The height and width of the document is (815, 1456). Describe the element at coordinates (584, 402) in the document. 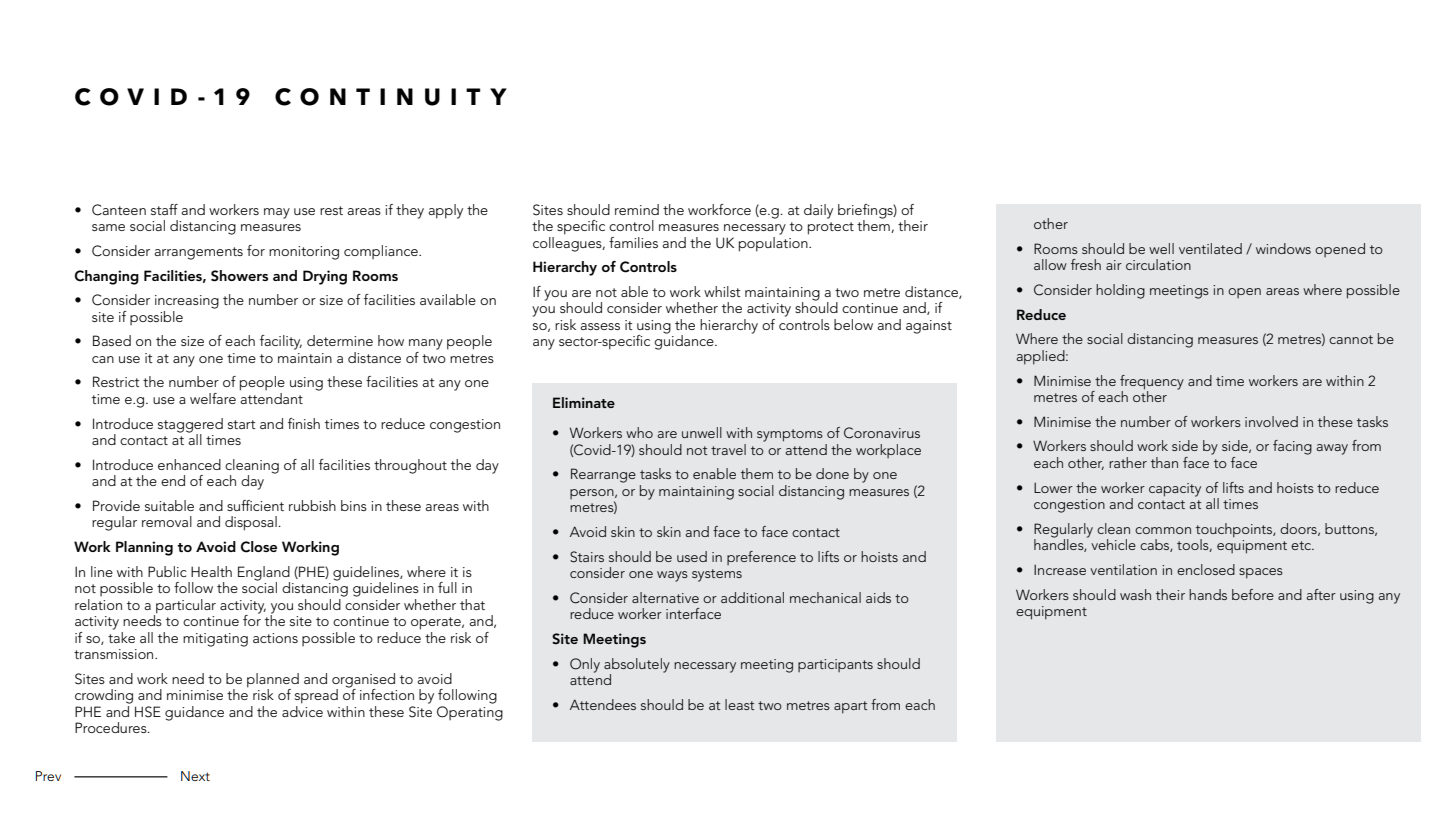

I see `Eliminate` at that location.
